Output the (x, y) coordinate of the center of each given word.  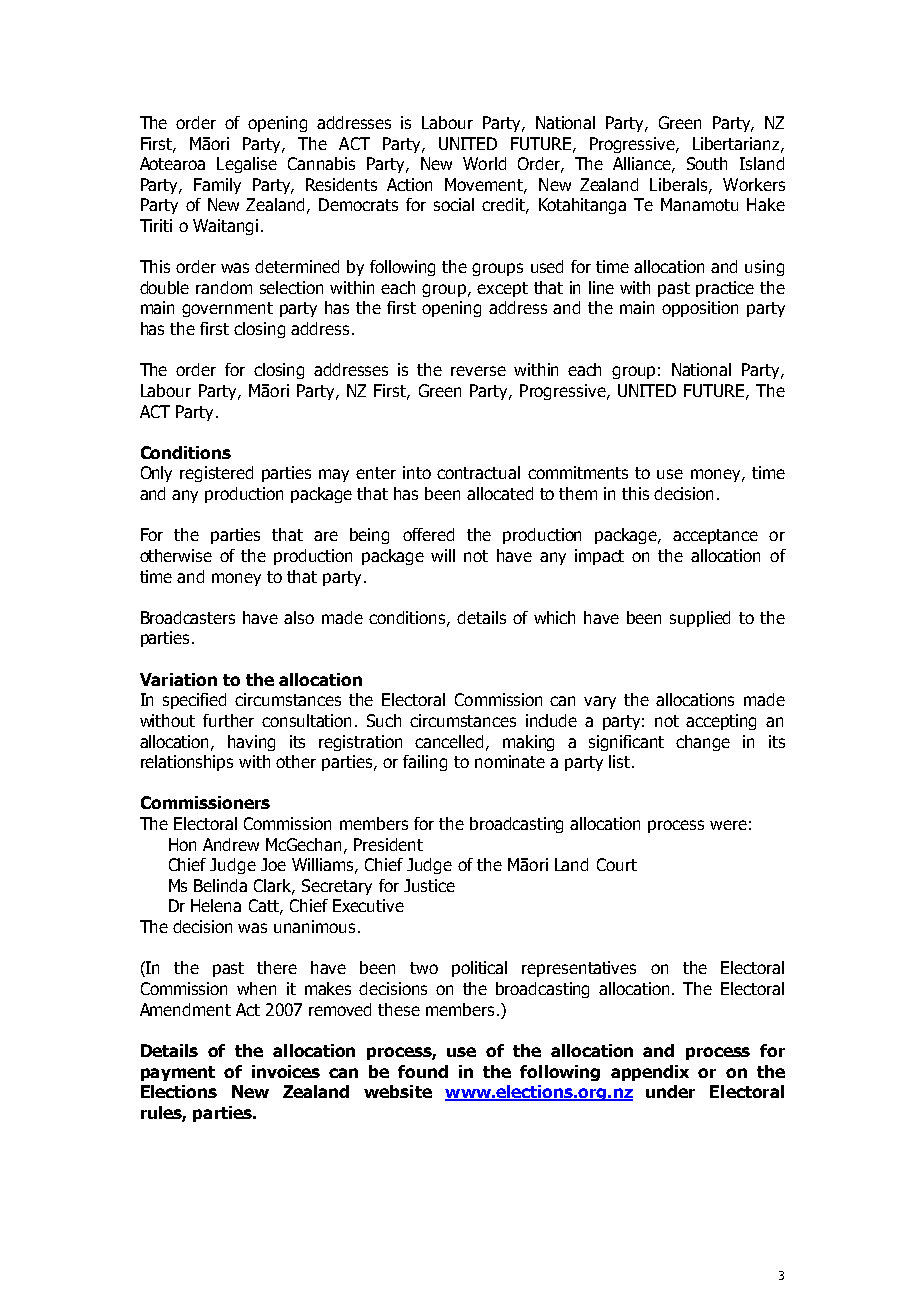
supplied (700, 619)
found (423, 1071)
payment (178, 1073)
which (554, 617)
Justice (429, 885)
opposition (700, 309)
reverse (478, 371)
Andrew (231, 844)
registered (216, 474)
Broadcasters (188, 617)
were (728, 825)
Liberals (680, 185)
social (454, 204)
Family (217, 186)
